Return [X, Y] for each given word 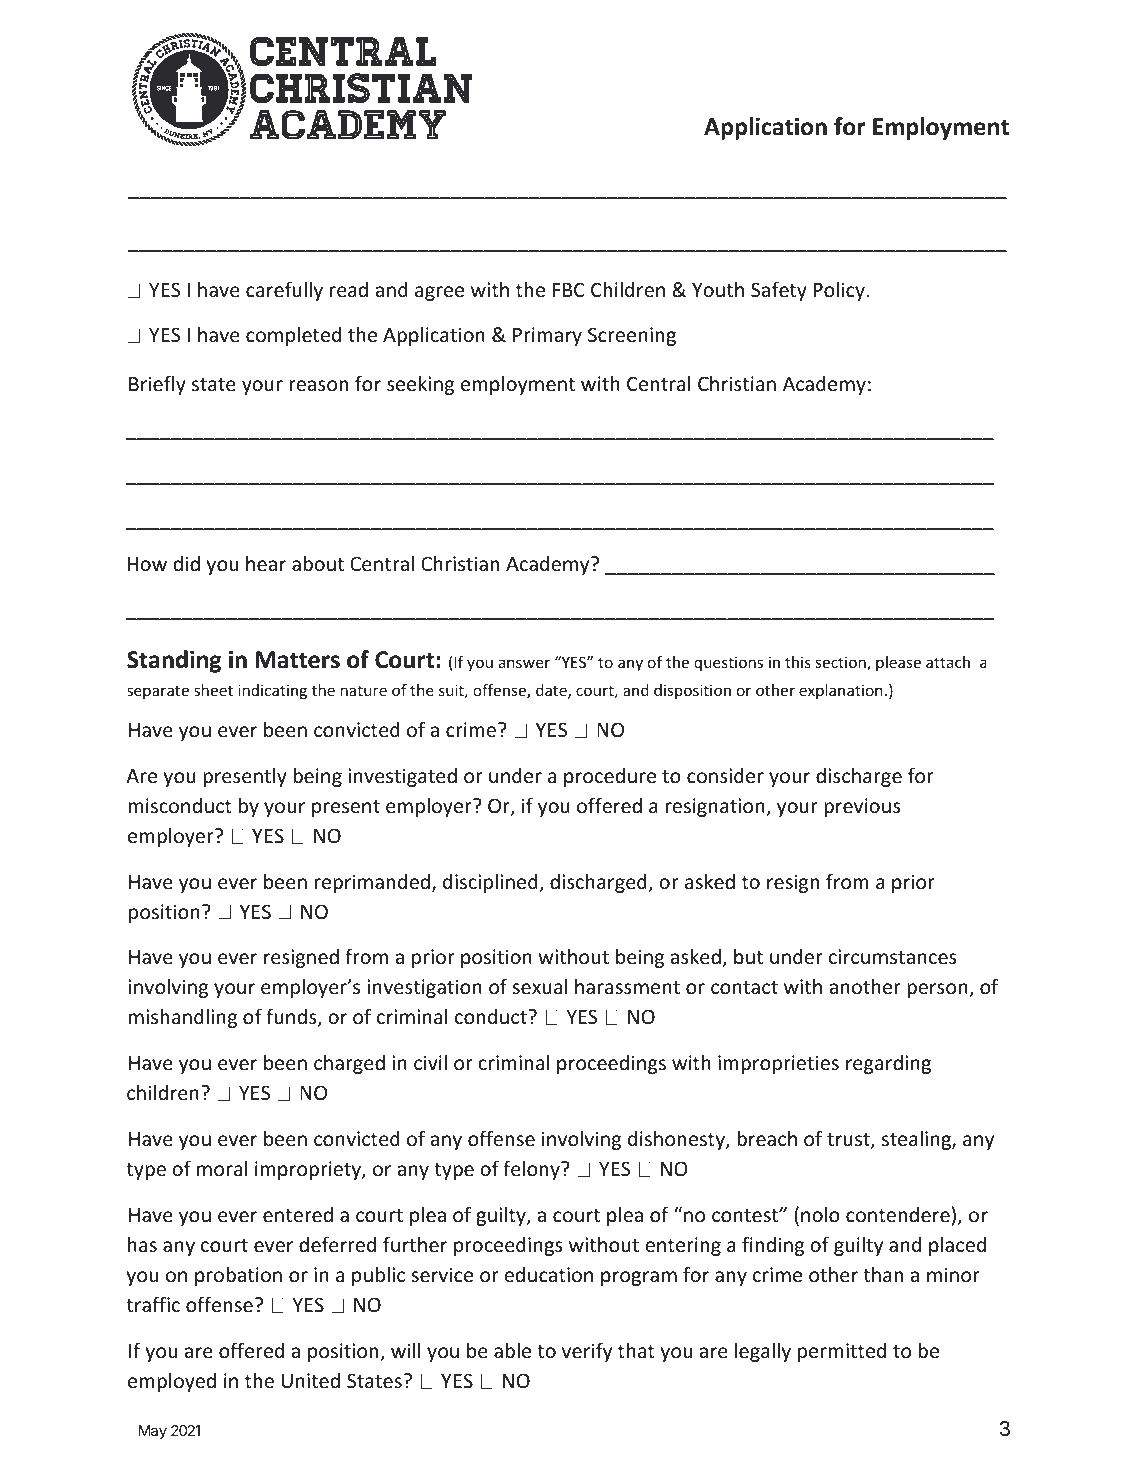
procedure [610, 777]
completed [293, 336]
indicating [272, 691]
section [842, 663]
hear [266, 563]
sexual [540, 986]
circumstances [893, 956]
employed [172, 1382]
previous [862, 807]
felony [532, 1170]
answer [524, 663]
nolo [820, 1214]
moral [222, 1168]
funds [292, 1017]
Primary [547, 336]
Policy [840, 291]
